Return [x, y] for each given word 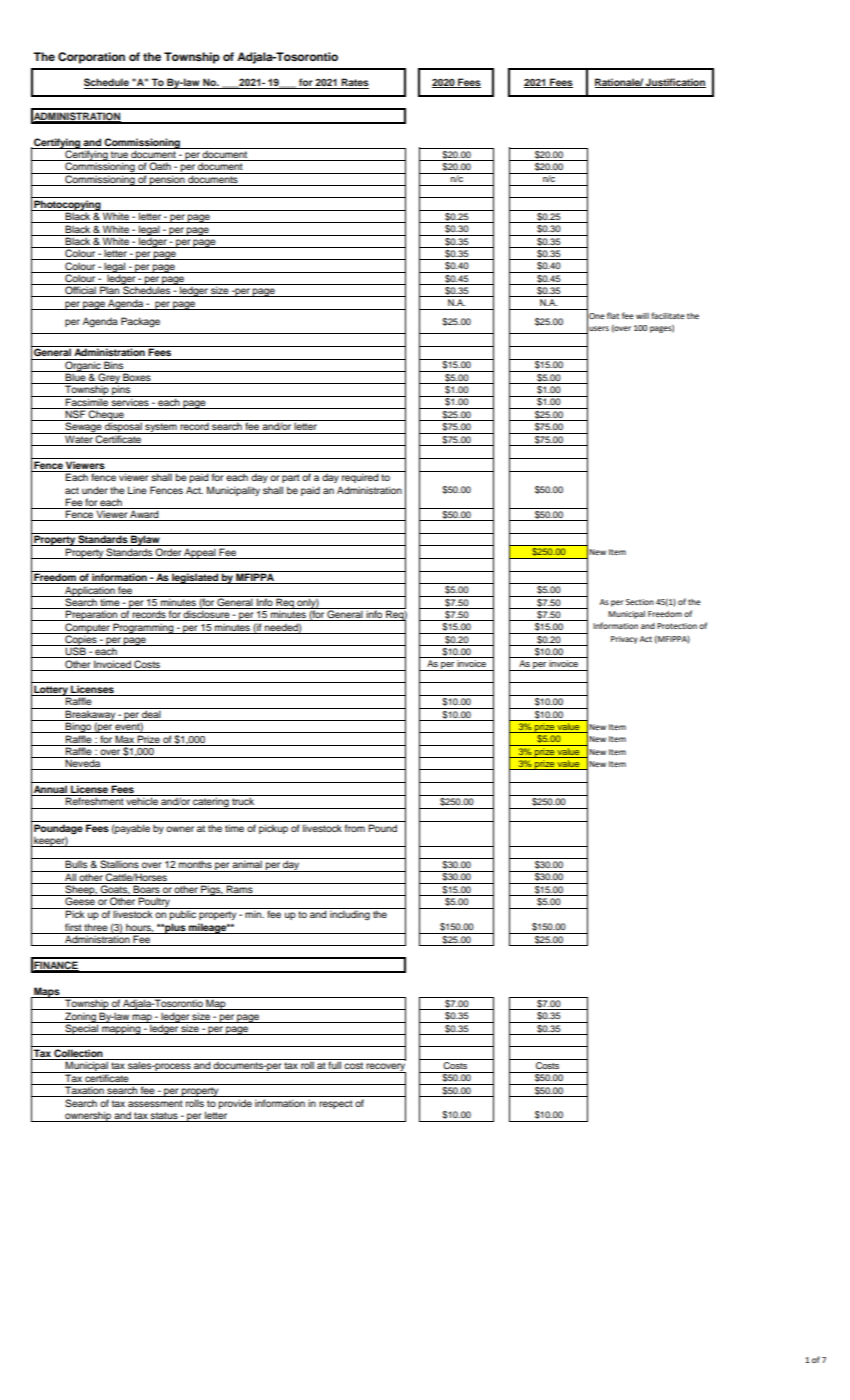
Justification [675, 83]
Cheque [106, 415]
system [161, 428]
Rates [354, 83]
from [355, 828]
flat [613, 315]
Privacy [624, 640]
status [164, 1117]
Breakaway [91, 715]
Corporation [91, 58]
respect [336, 1104]
